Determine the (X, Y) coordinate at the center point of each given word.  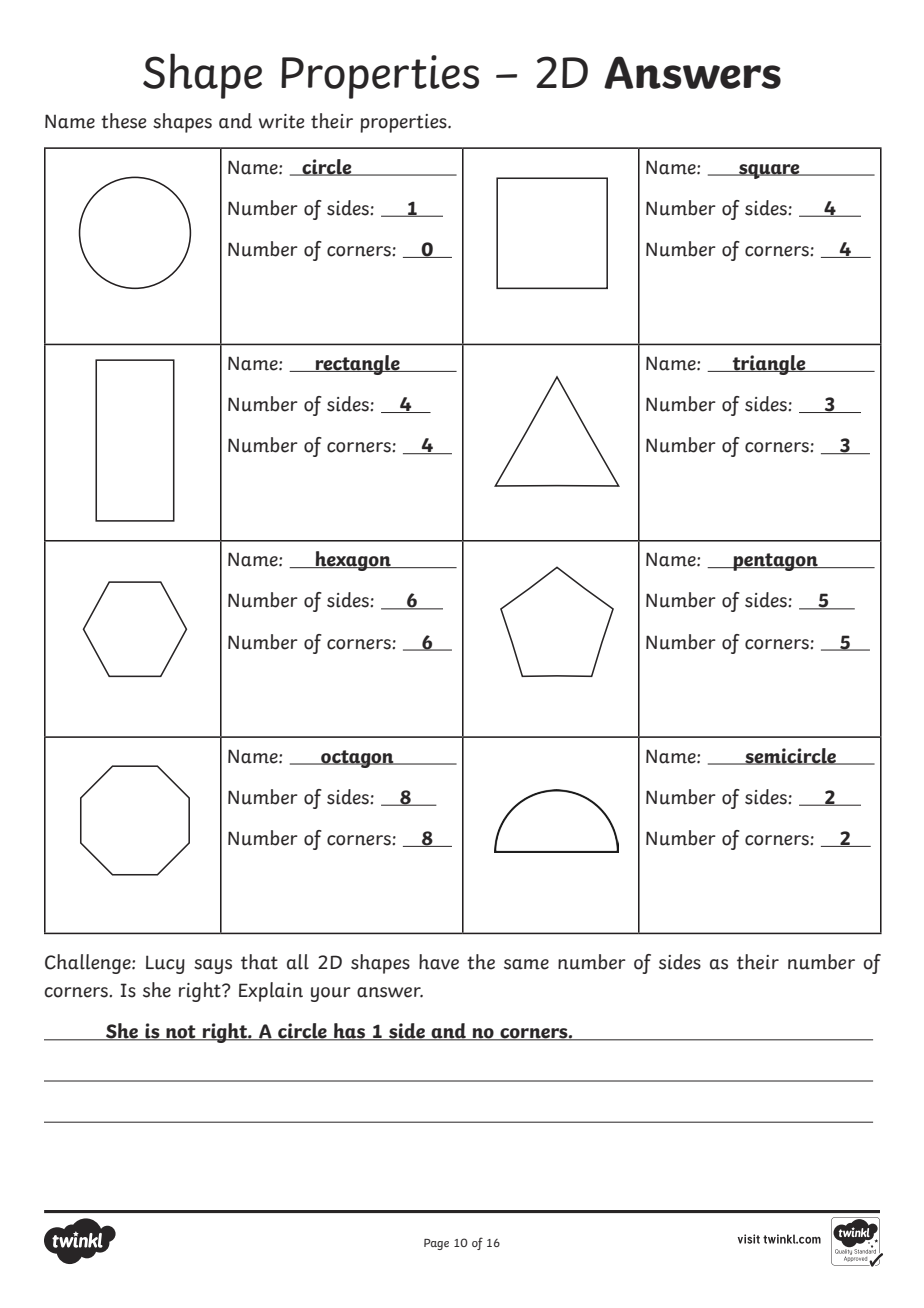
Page (436, 1244)
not (181, 1033)
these (123, 121)
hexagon (353, 561)
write (281, 121)
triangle (769, 365)
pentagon (775, 562)
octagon (357, 759)
